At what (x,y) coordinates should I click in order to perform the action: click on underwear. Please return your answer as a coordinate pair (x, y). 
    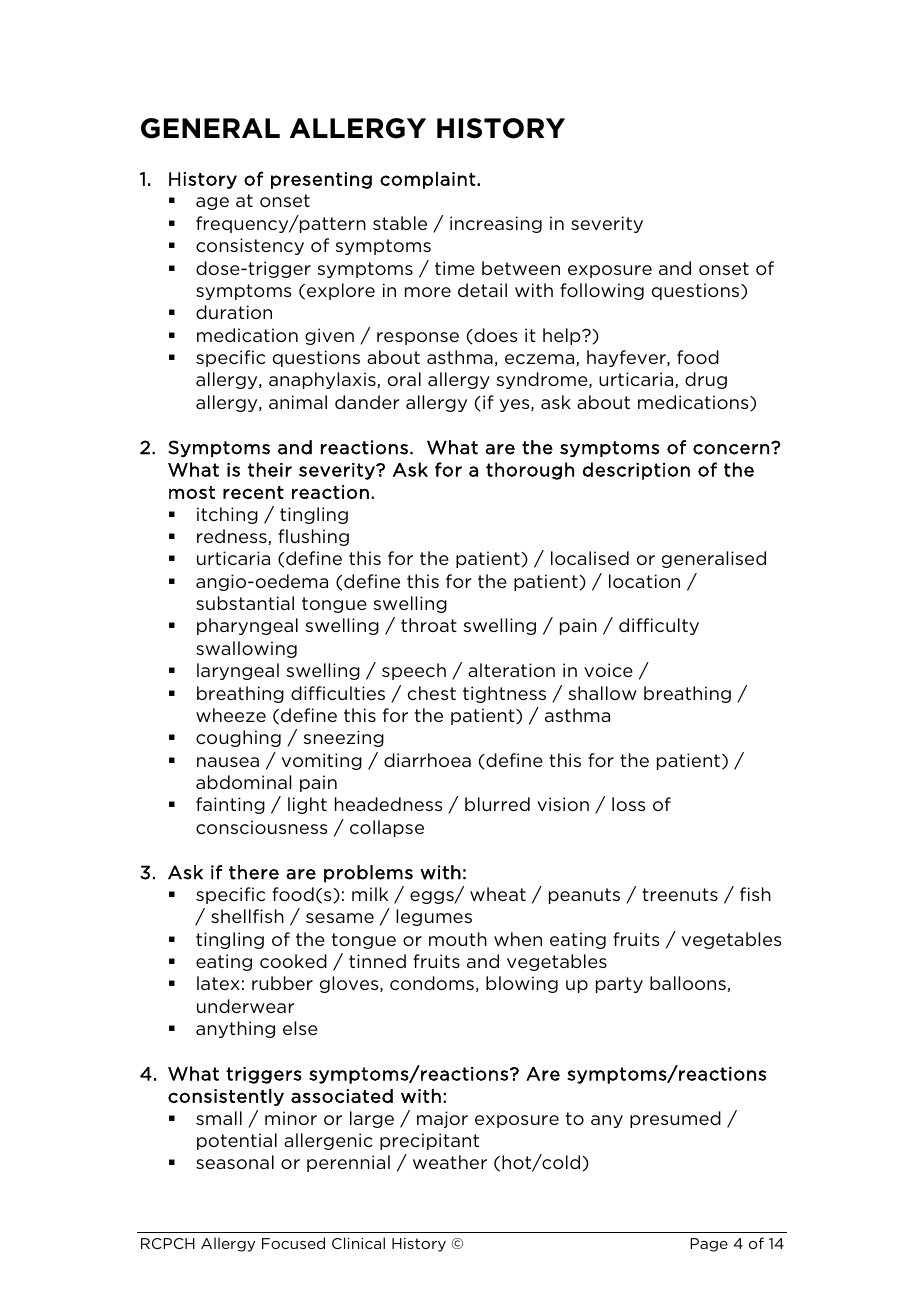
    Looking at the image, I should click on (245, 1006).
